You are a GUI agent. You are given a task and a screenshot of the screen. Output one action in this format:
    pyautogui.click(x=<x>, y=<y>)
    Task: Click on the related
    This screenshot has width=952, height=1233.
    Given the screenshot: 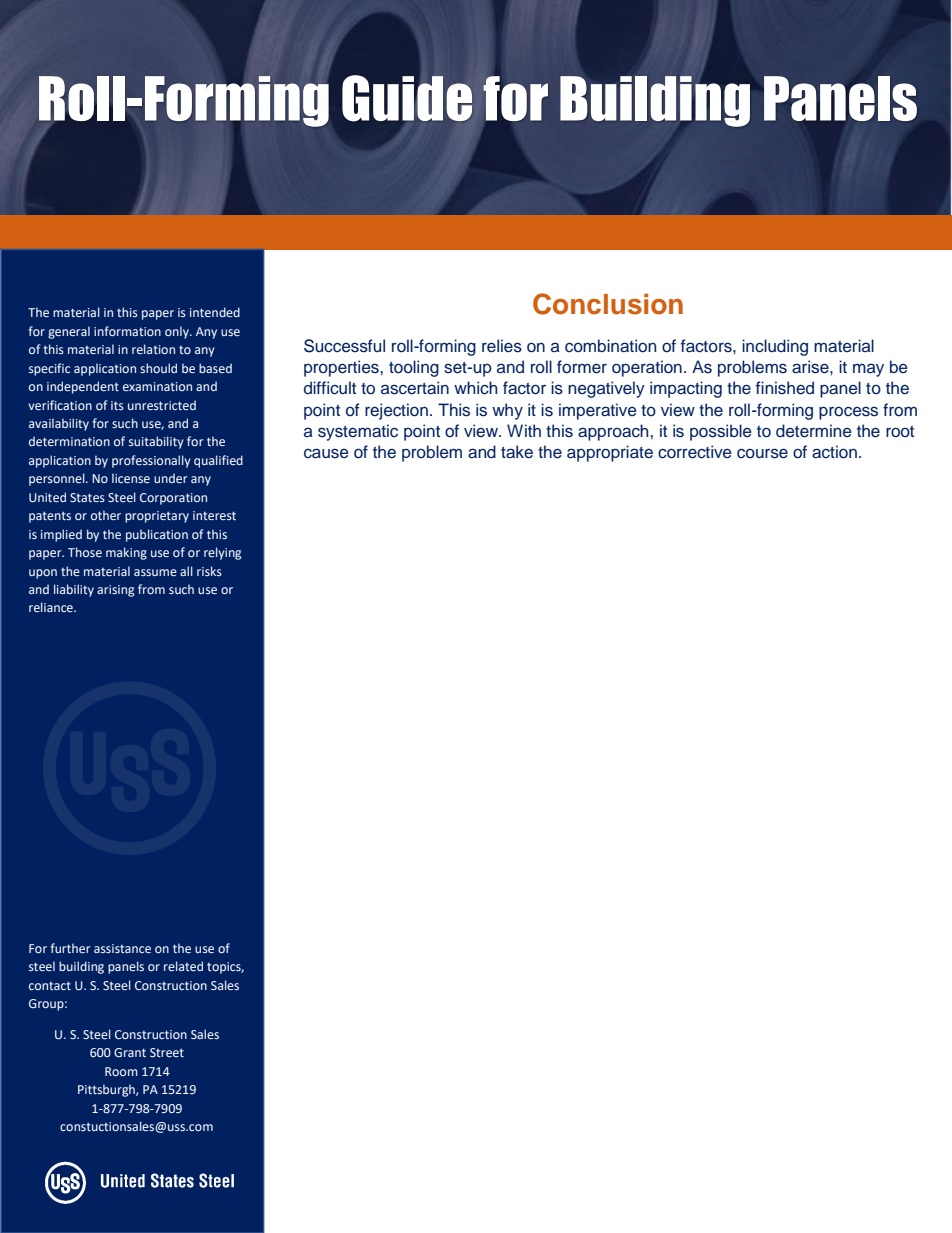 What is the action you would take?
    pyautogui.click(x=183, y=966)
